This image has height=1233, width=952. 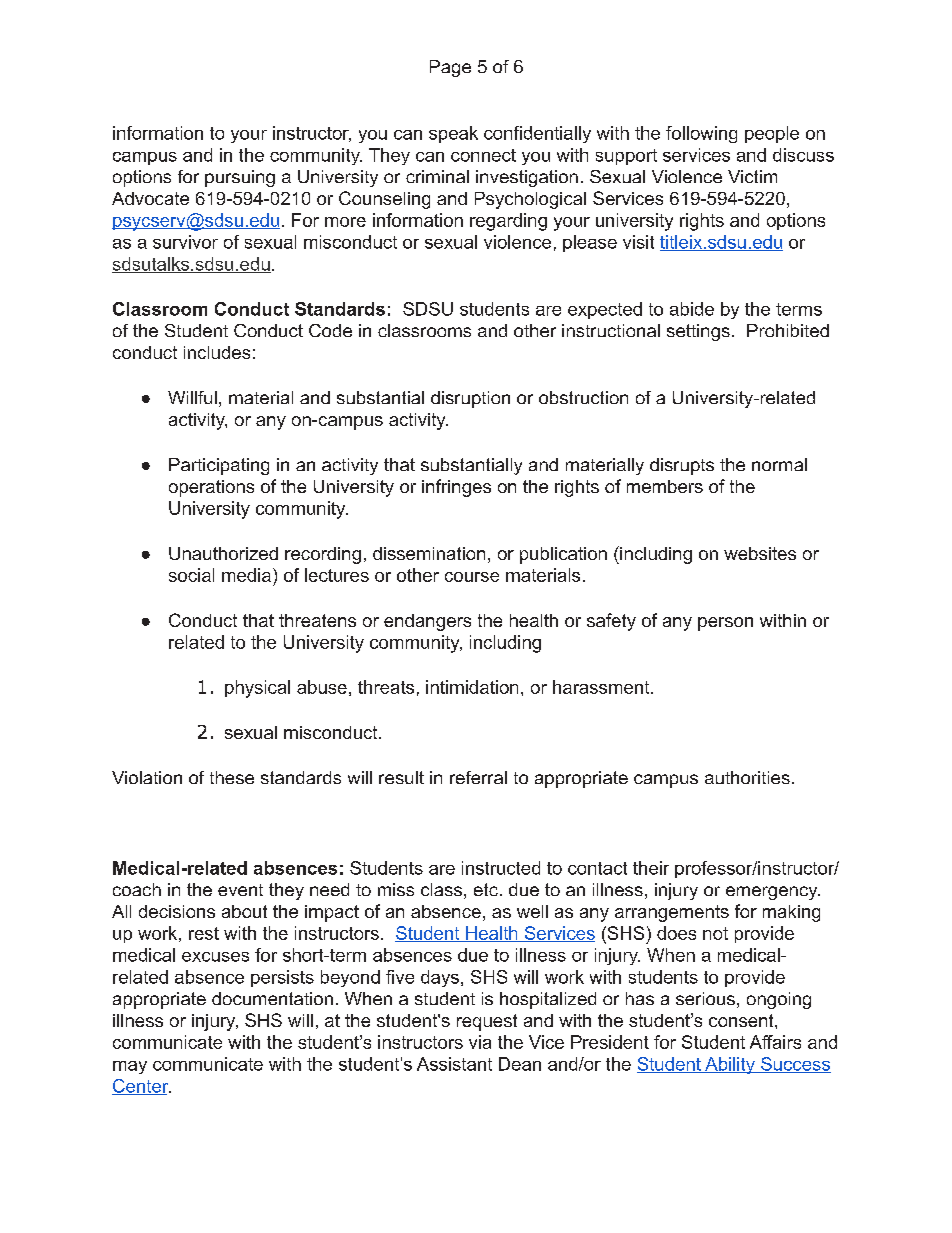 I want to click on regarding, so click(x=508, y=222).
